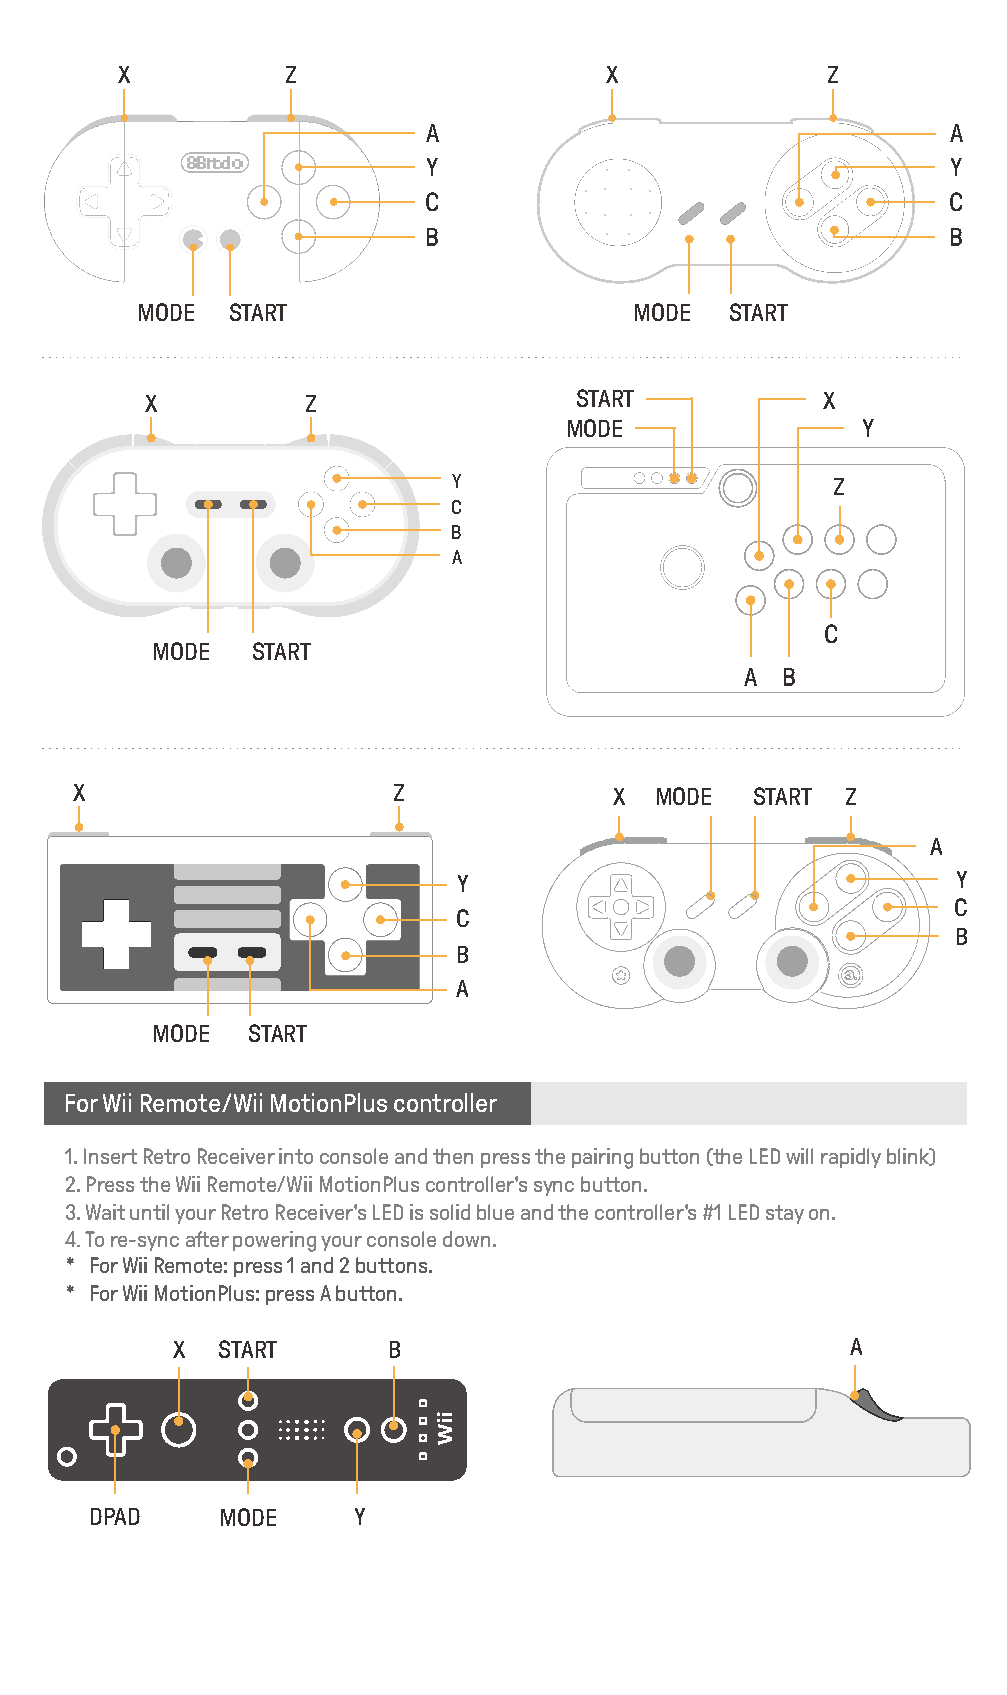 This document has height=1695, width=1007. Describe the element at coordinates (149, 1212) in the document. I see `until` at that location.
